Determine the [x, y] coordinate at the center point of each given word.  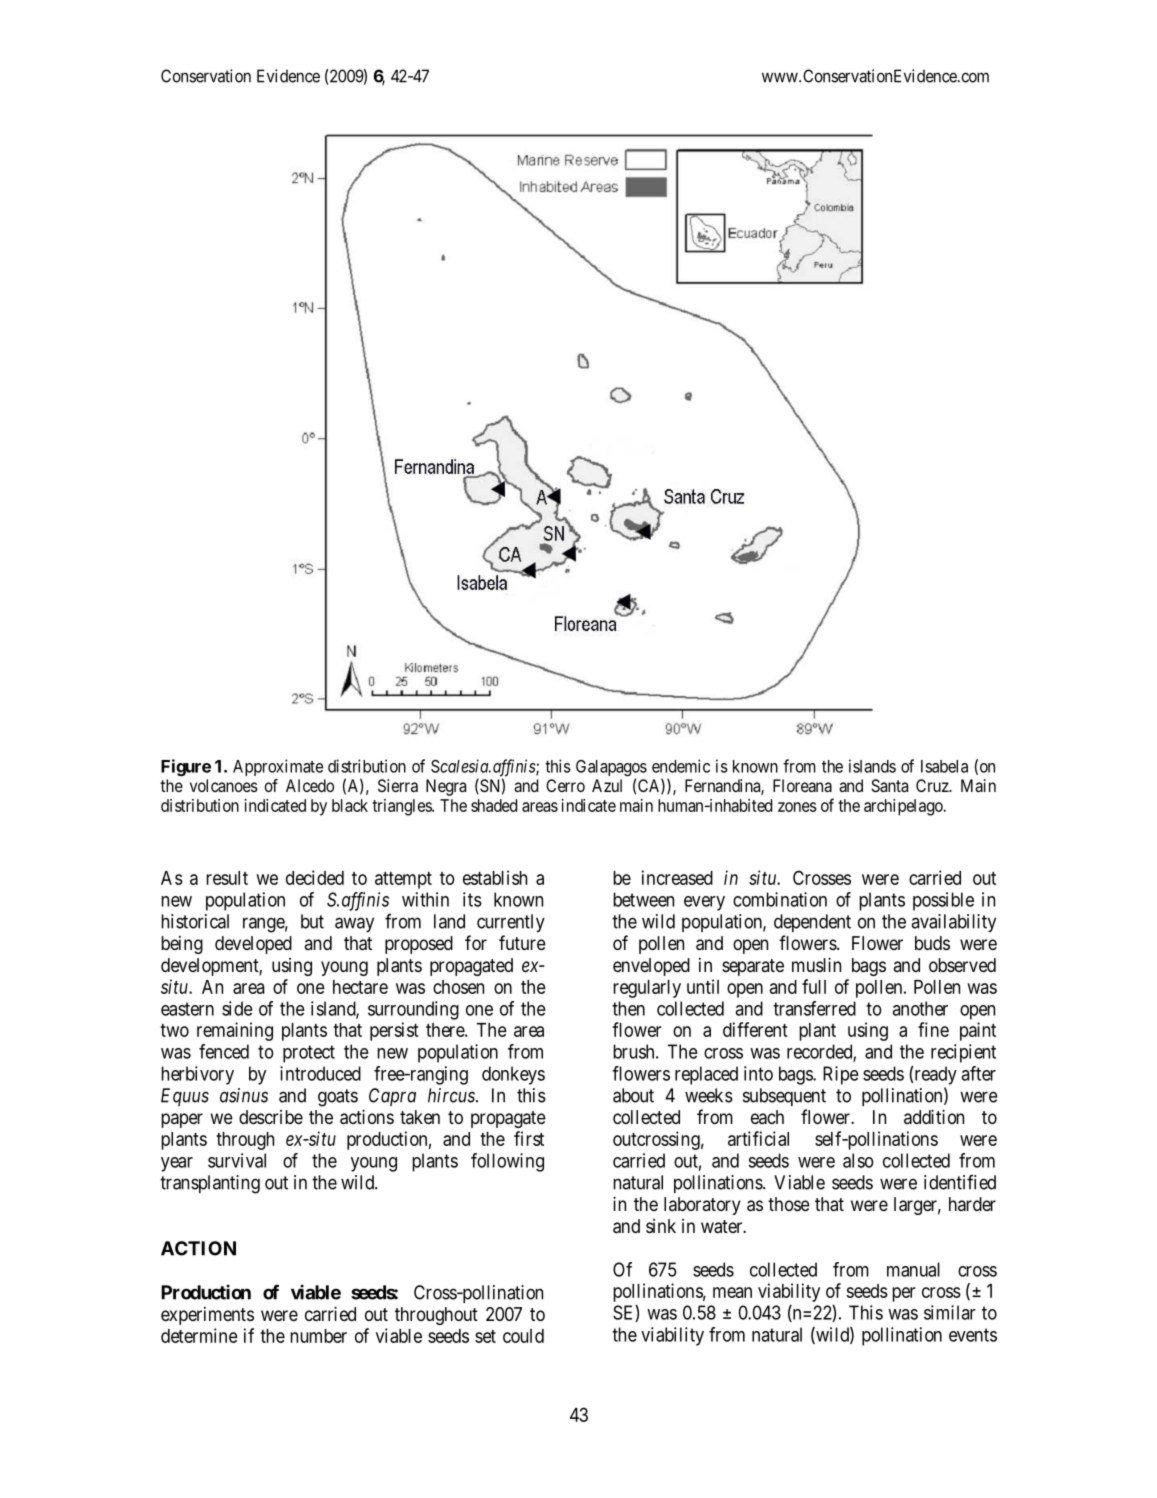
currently [511, 923]
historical [195, 921]
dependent [812, 923]
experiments [207, 1316]
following [507, 1162]
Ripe [841, 1075]
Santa [889, 785]
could [523, 1336]
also [858, 1160]
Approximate [278, 767]
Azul [607, 785]
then [628, 1008]
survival [237, 1160]
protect [309, 1054]
